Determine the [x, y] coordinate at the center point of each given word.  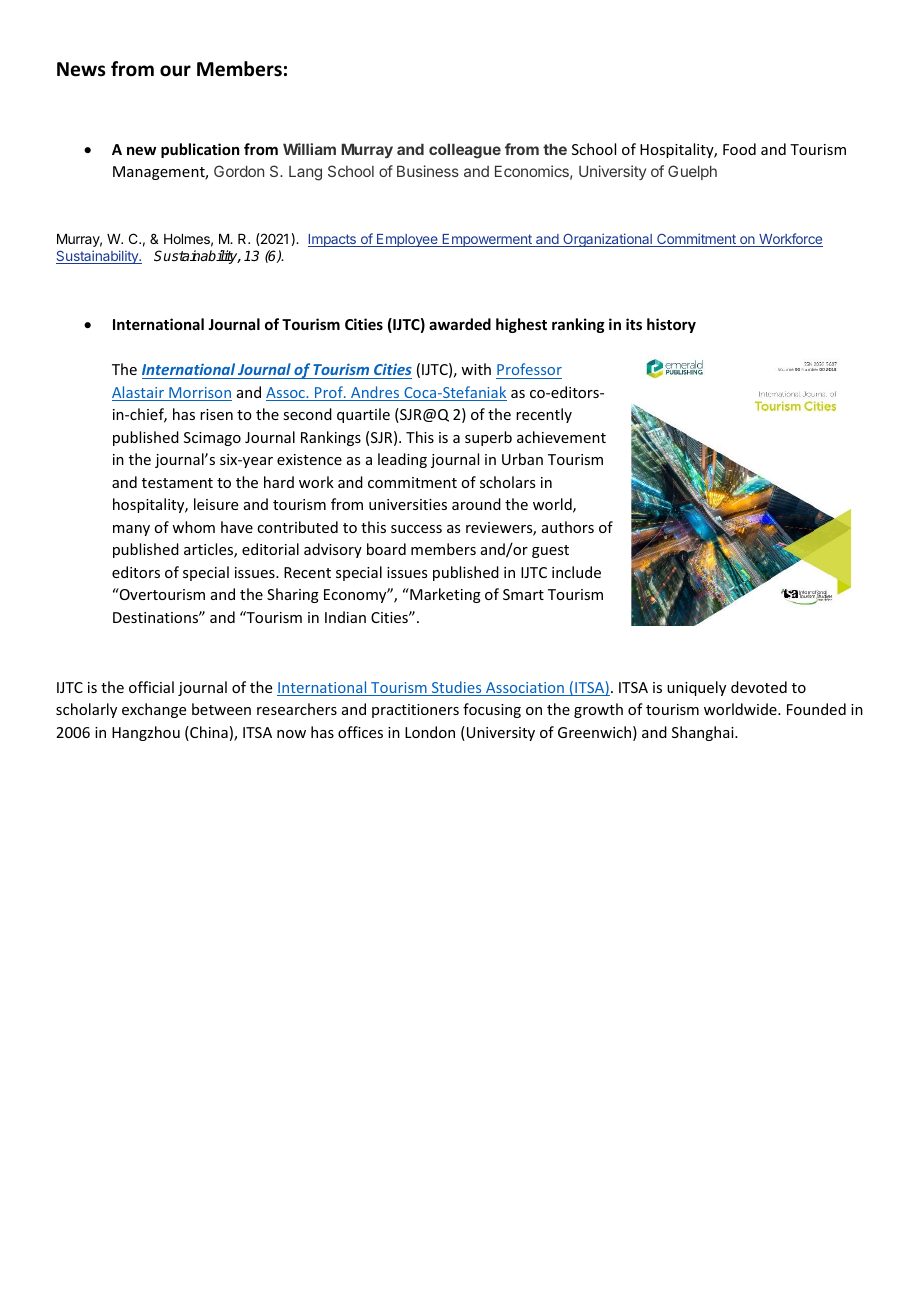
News [81, 69]
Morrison [199, 394]
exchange [154, 710]
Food [739, 149]
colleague [465, 151]
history [671, 325]
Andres [375, 393]
